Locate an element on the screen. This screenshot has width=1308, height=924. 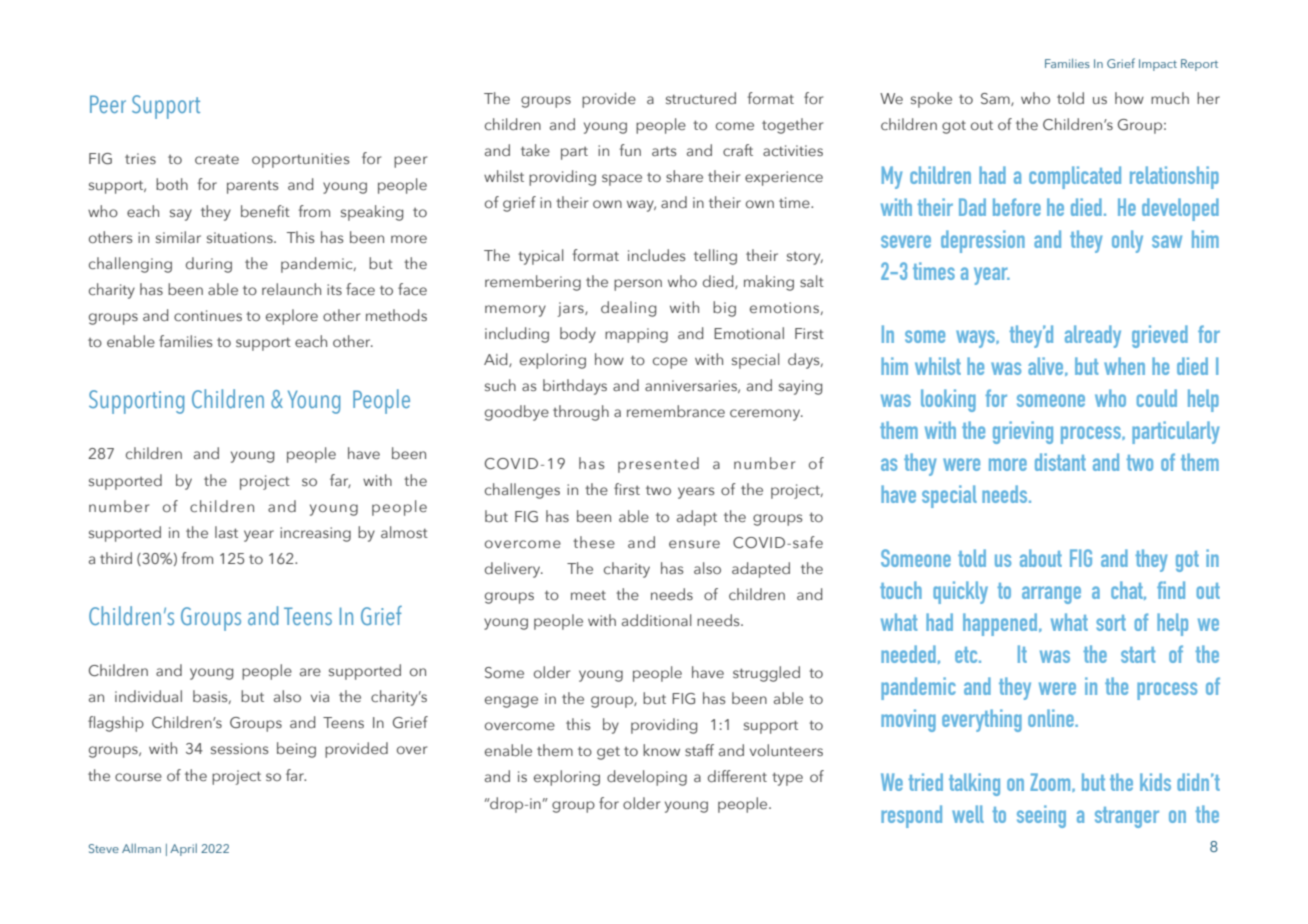
person is located at coordinates (638, 285).
